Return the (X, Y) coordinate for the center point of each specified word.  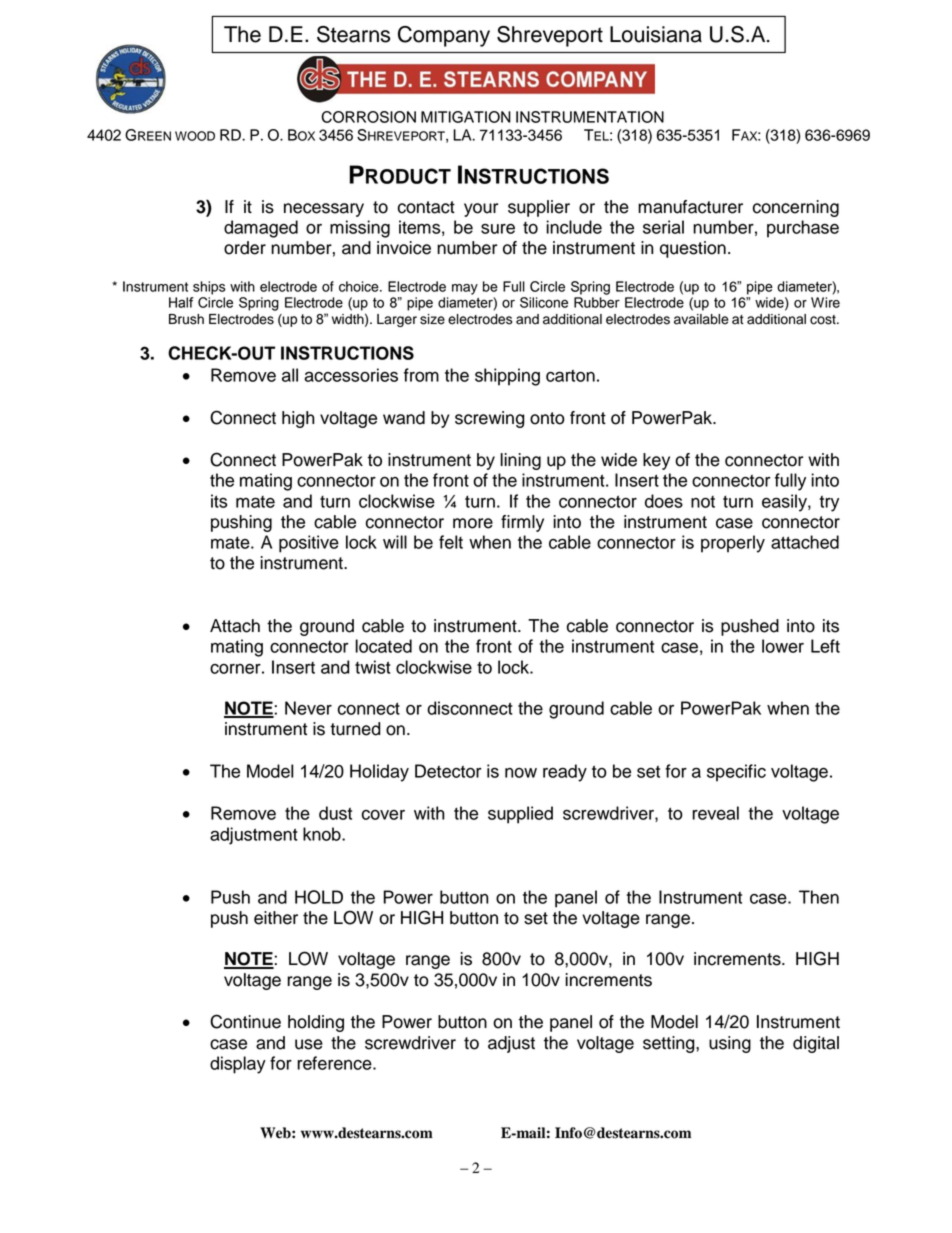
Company (444, 36)
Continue (245, 1021)
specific (736, 773)
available (701, 319)
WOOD (195, 136)
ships (209, 288)
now (521, 773)
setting (670, 1044)
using (730, 1044)
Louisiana (656, 34)
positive (309, 544)
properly (733, 544)
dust (335, 813)
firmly (522, 523)
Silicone (544, 302)
